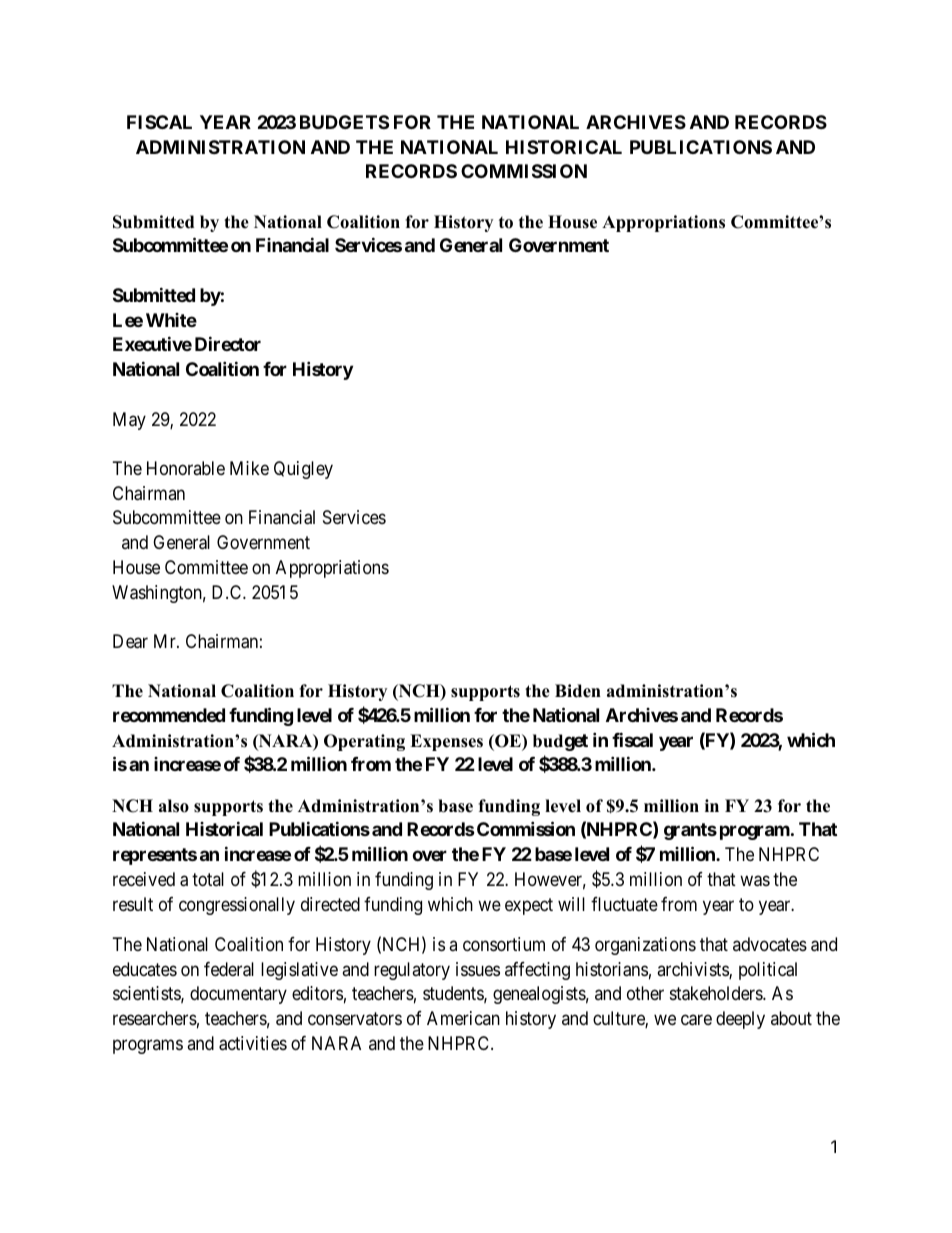 The width and height of the screenshot is (952, 1233). I want to click on Dear, so click(130, 641).
